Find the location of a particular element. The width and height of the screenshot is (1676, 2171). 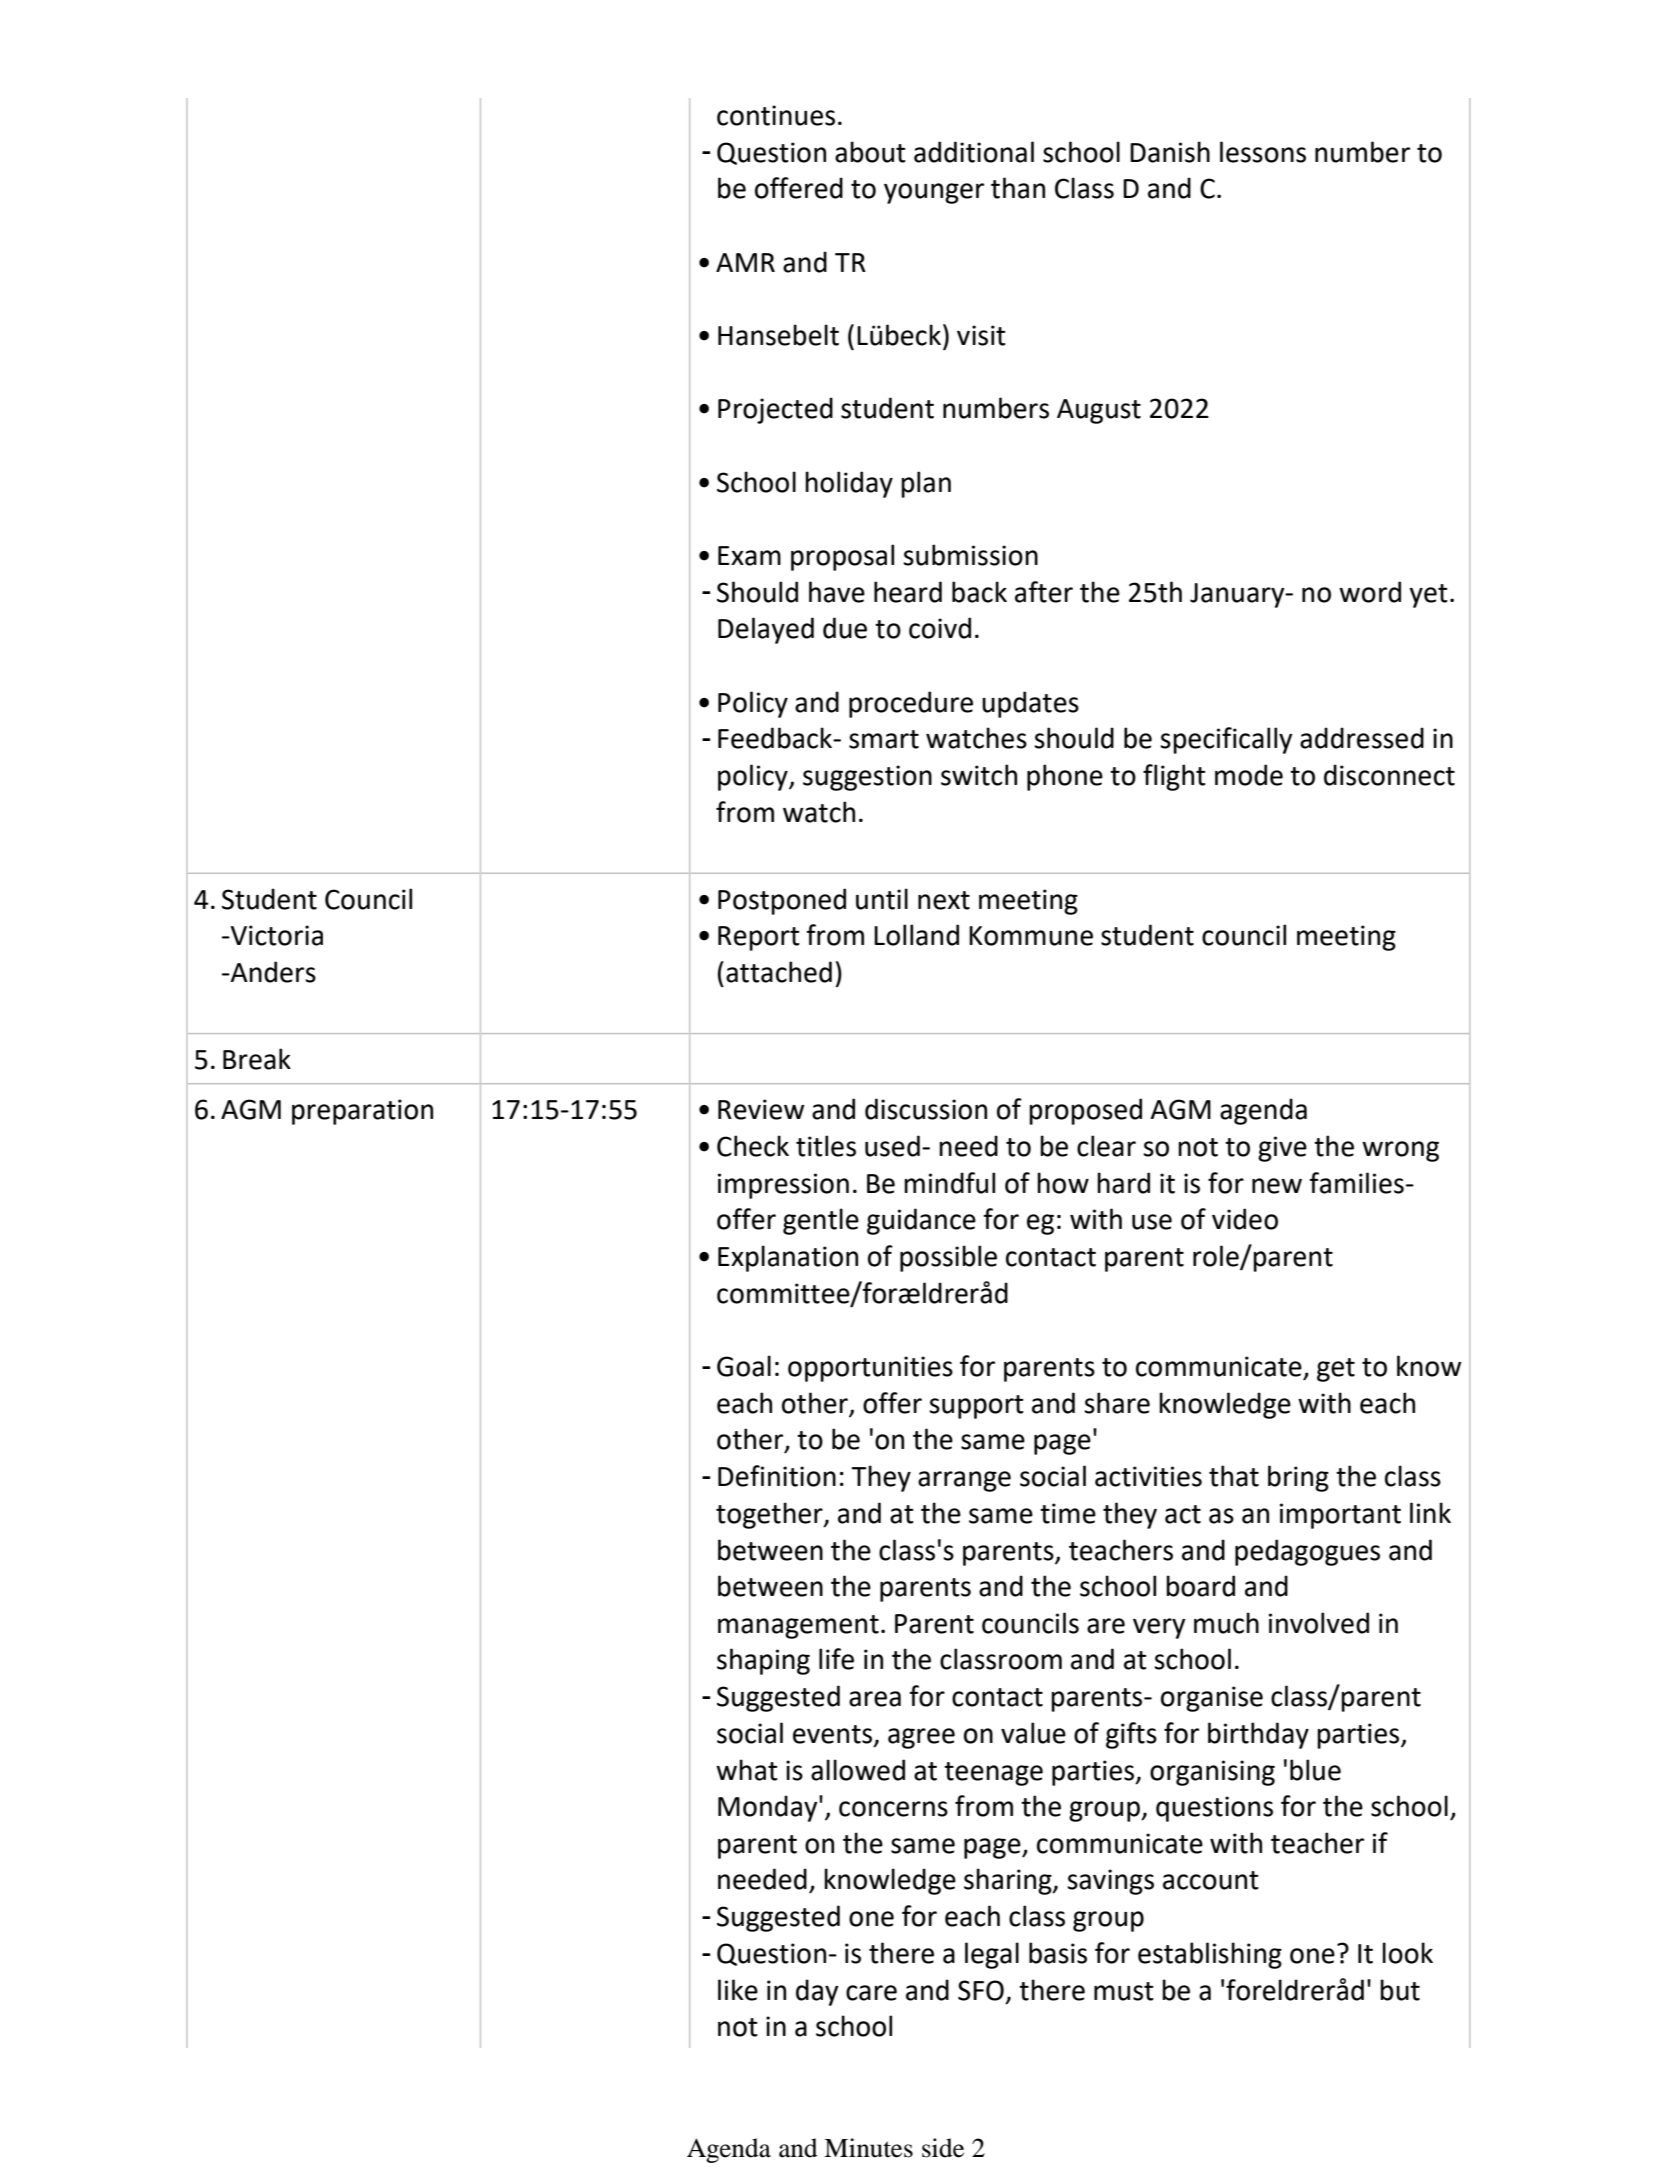

Minutes is located at coordinates (868, 2148).
